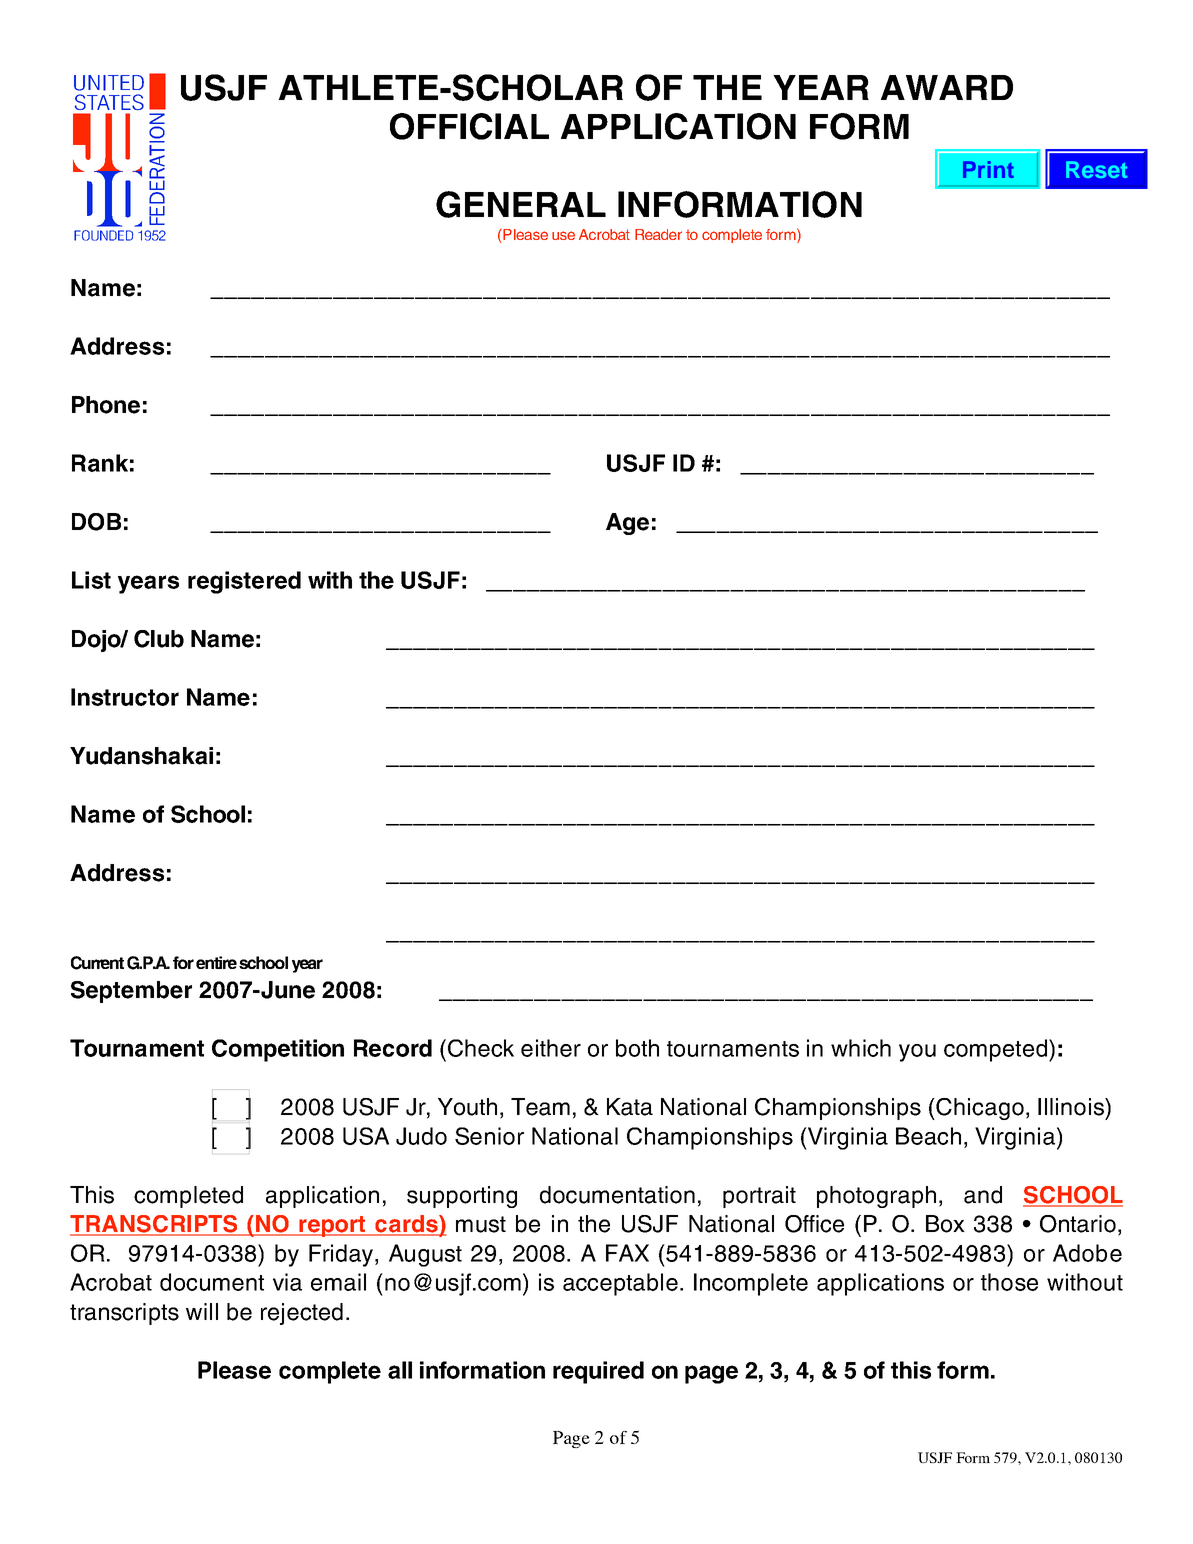 The image size is (1193, 1544). I want to click on OFFICIAL, so click(469, 126).
